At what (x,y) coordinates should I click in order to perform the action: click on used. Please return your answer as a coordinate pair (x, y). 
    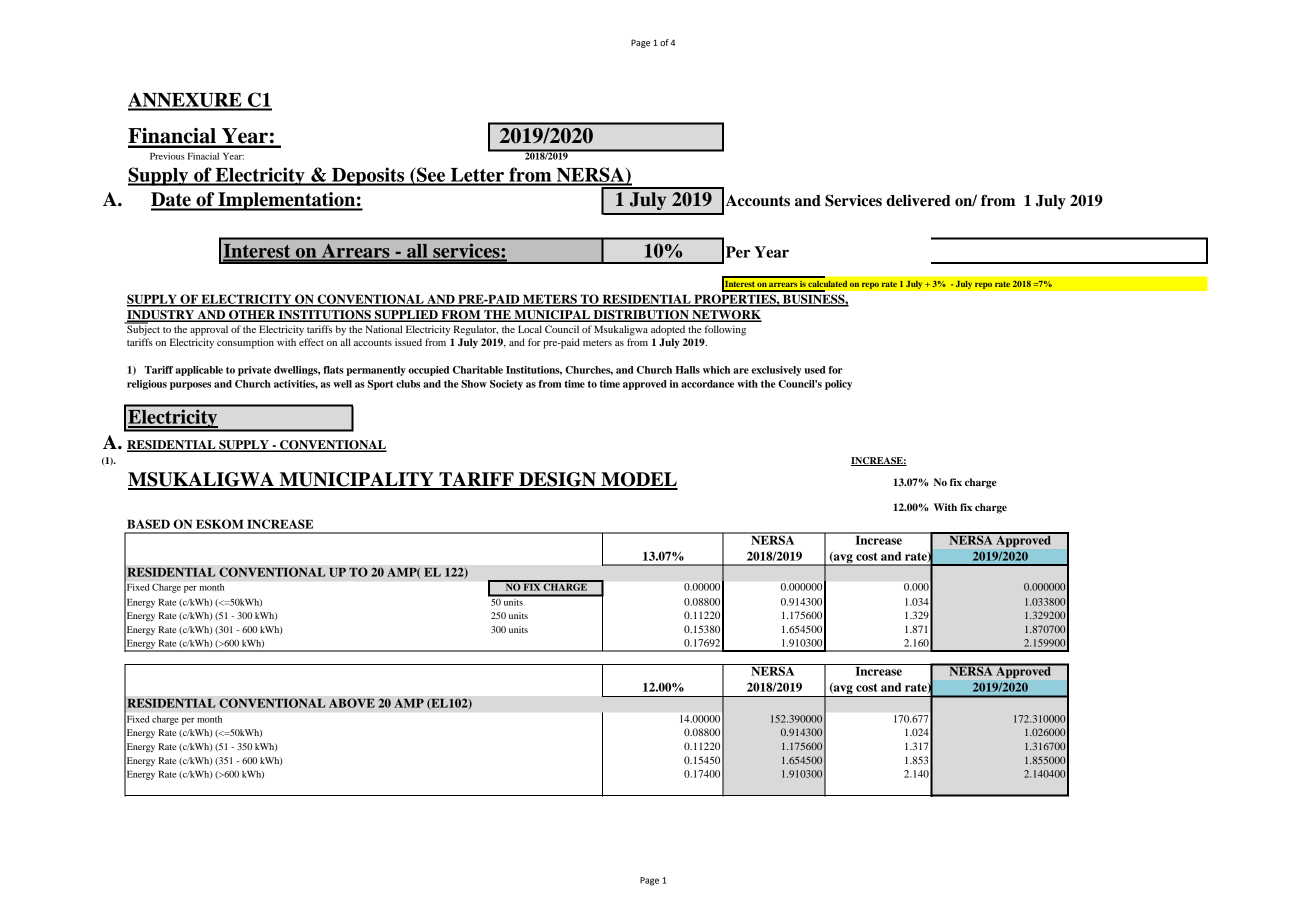
    Looking at the image, I should click on (814, 370).
